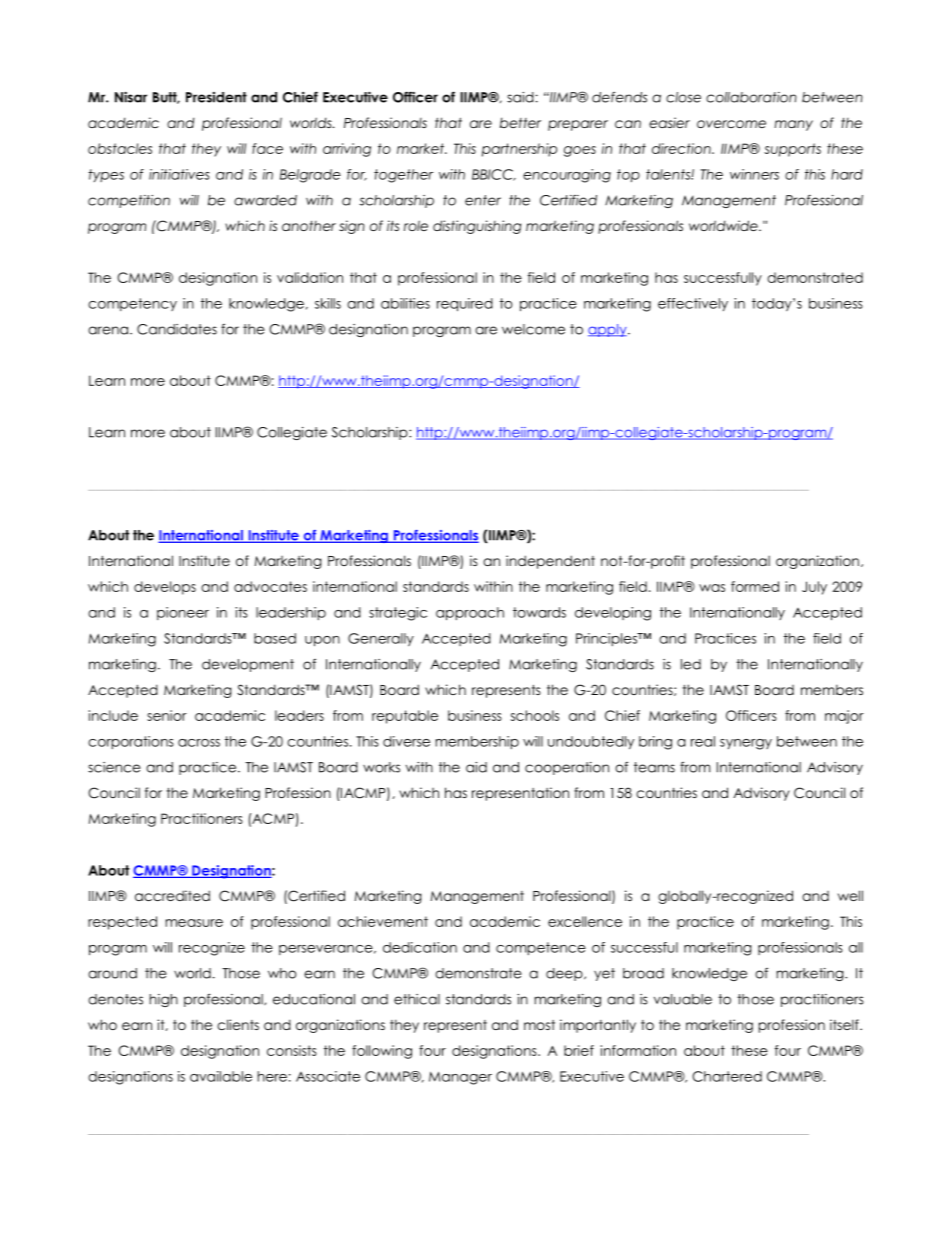 This page has height=1233, width=952. What do you see at coordinates (216, 97) in the page?
I see `President` at bounding box center [216, 97].
